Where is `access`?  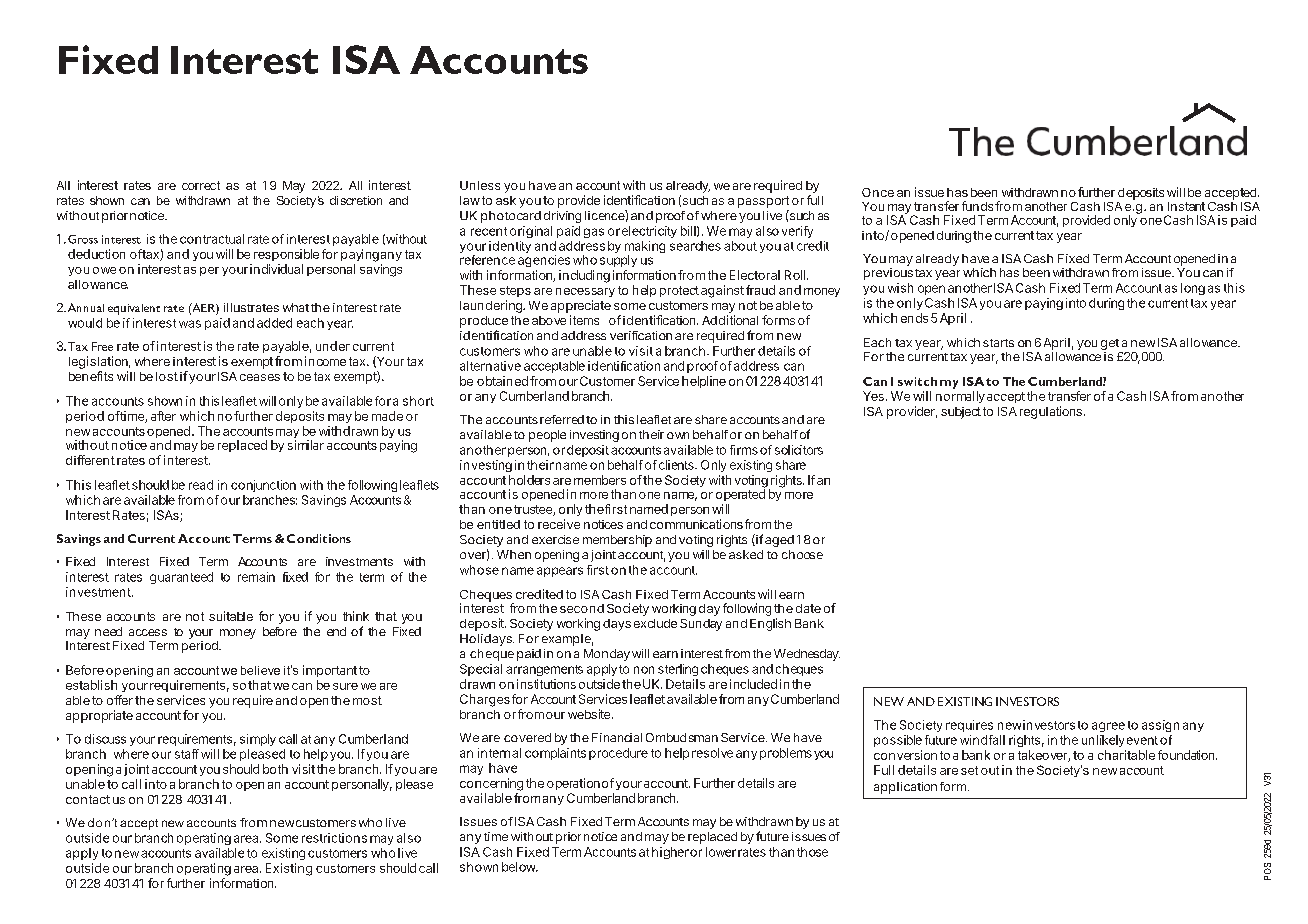 access is located at coordinates (148, 632).
